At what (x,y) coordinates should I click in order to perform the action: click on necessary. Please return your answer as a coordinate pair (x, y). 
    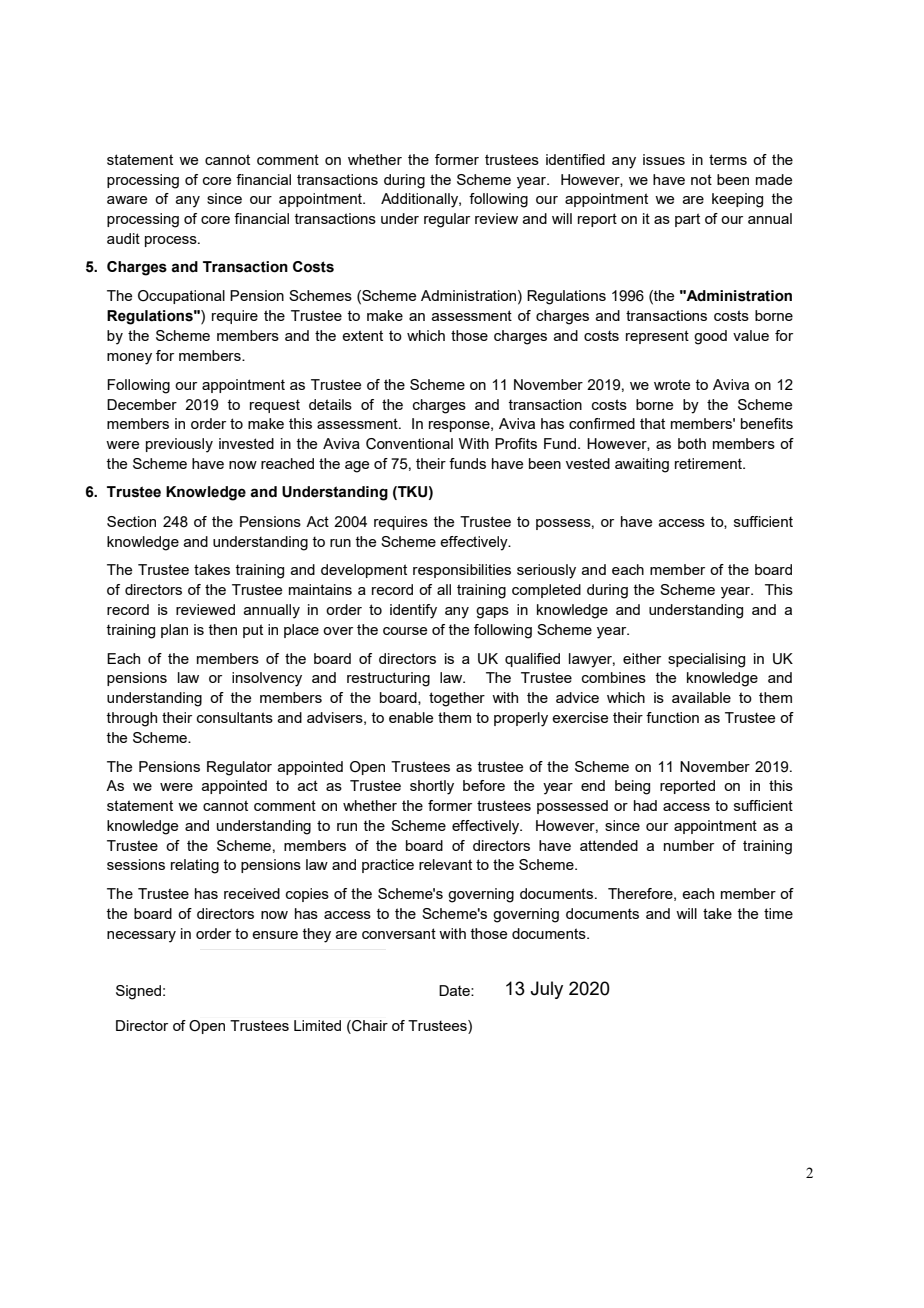
    Looking at the image, I should click on (141, 937).
